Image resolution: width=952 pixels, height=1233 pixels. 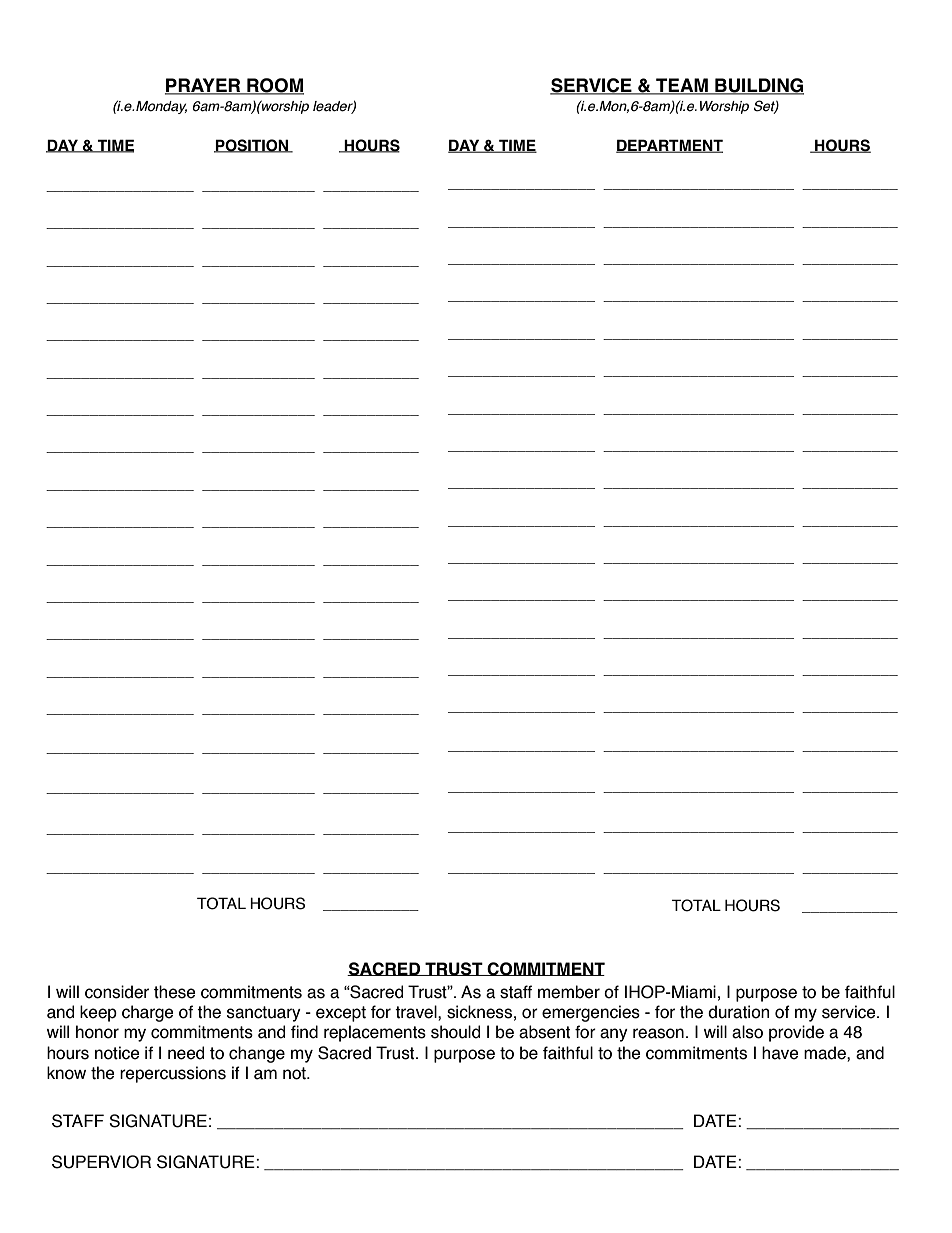 What do you see at coordinates (758, 86) in the image?
I see `BUILDING` at bounding box center [758, 86].
